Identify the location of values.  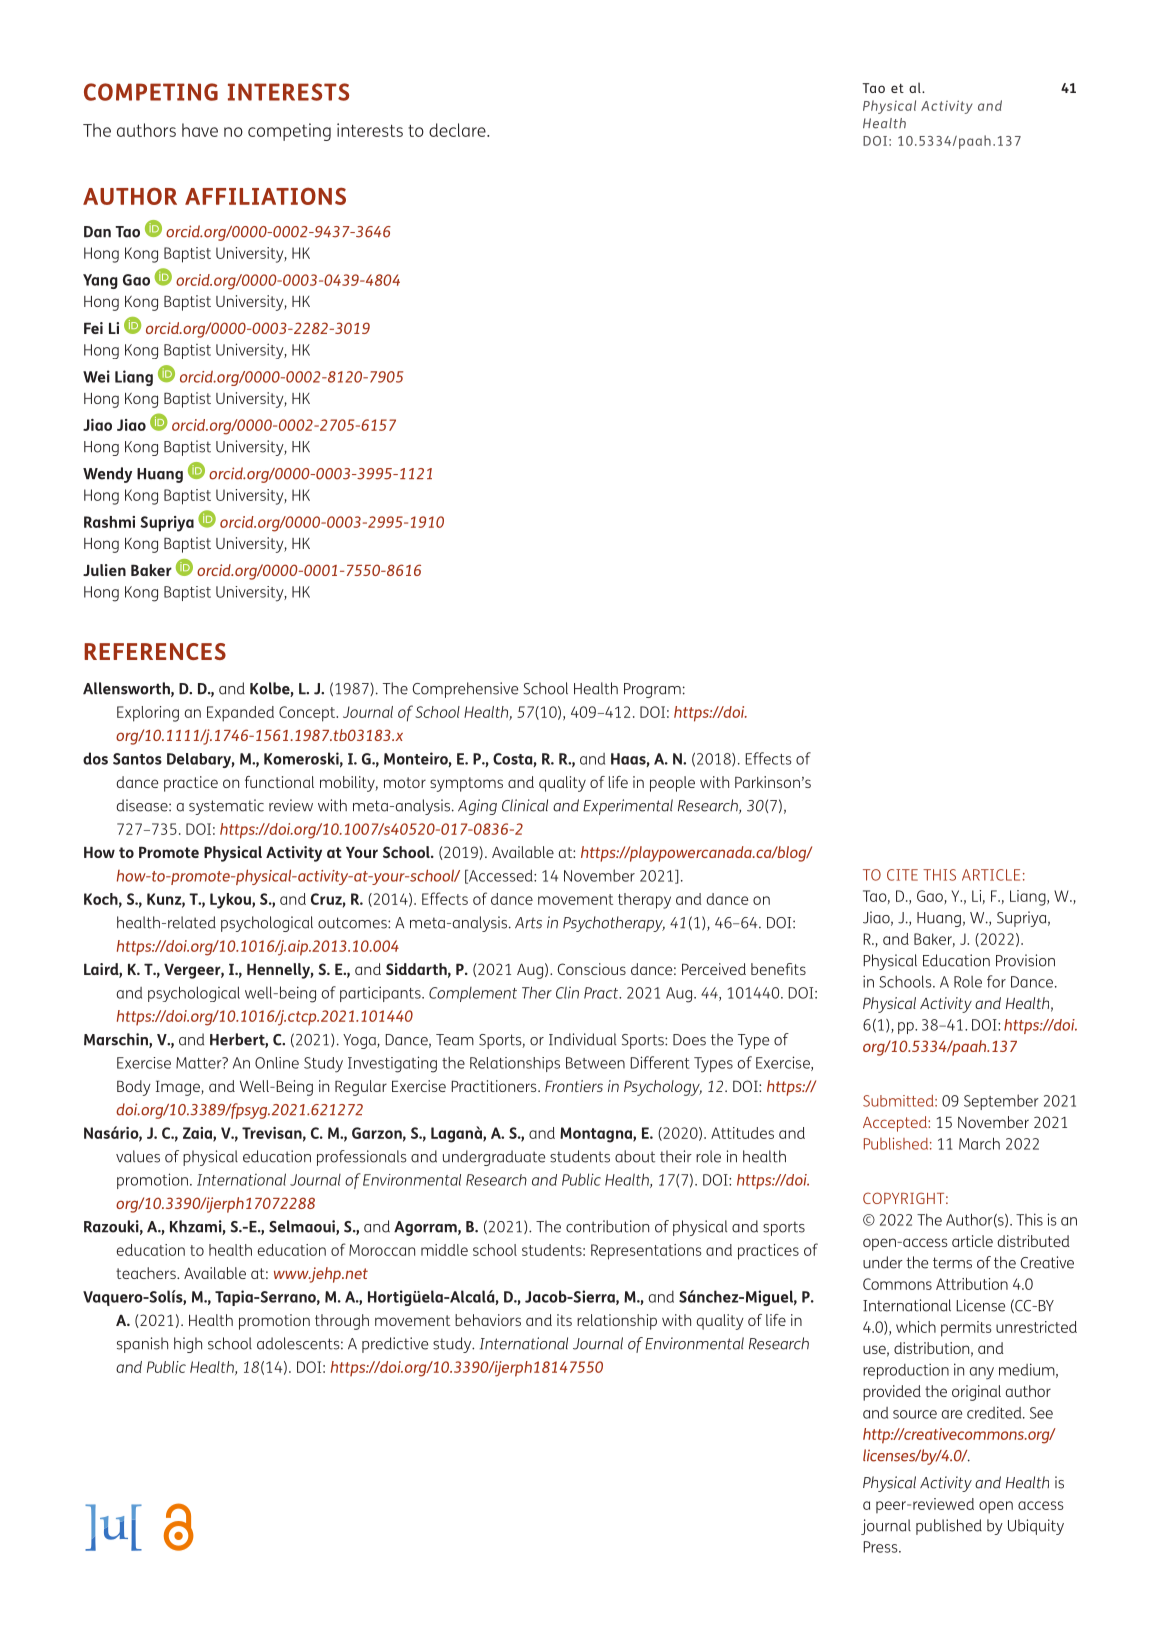
(138, 1156).
